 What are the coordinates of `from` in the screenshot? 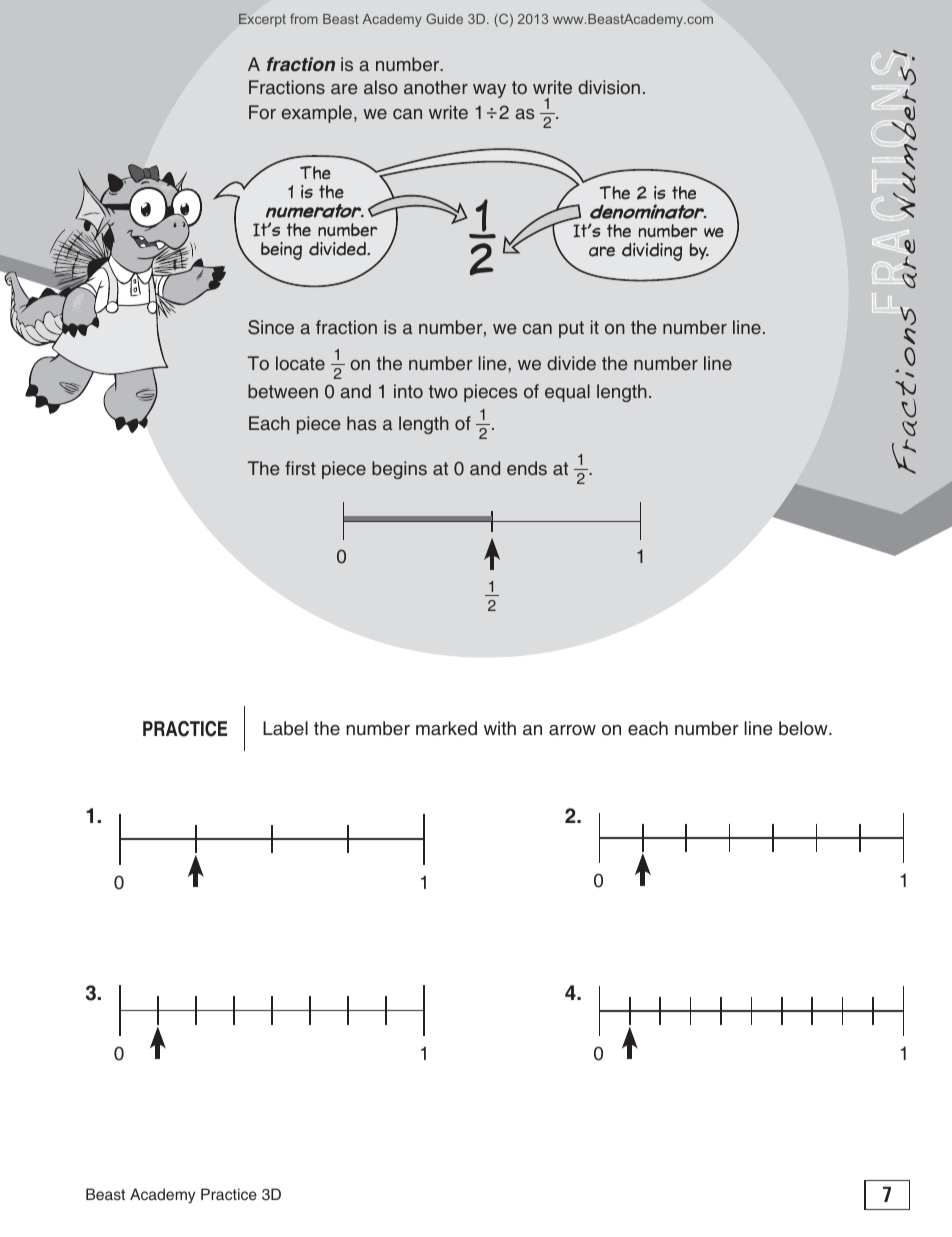 It's located at (304, 19).
